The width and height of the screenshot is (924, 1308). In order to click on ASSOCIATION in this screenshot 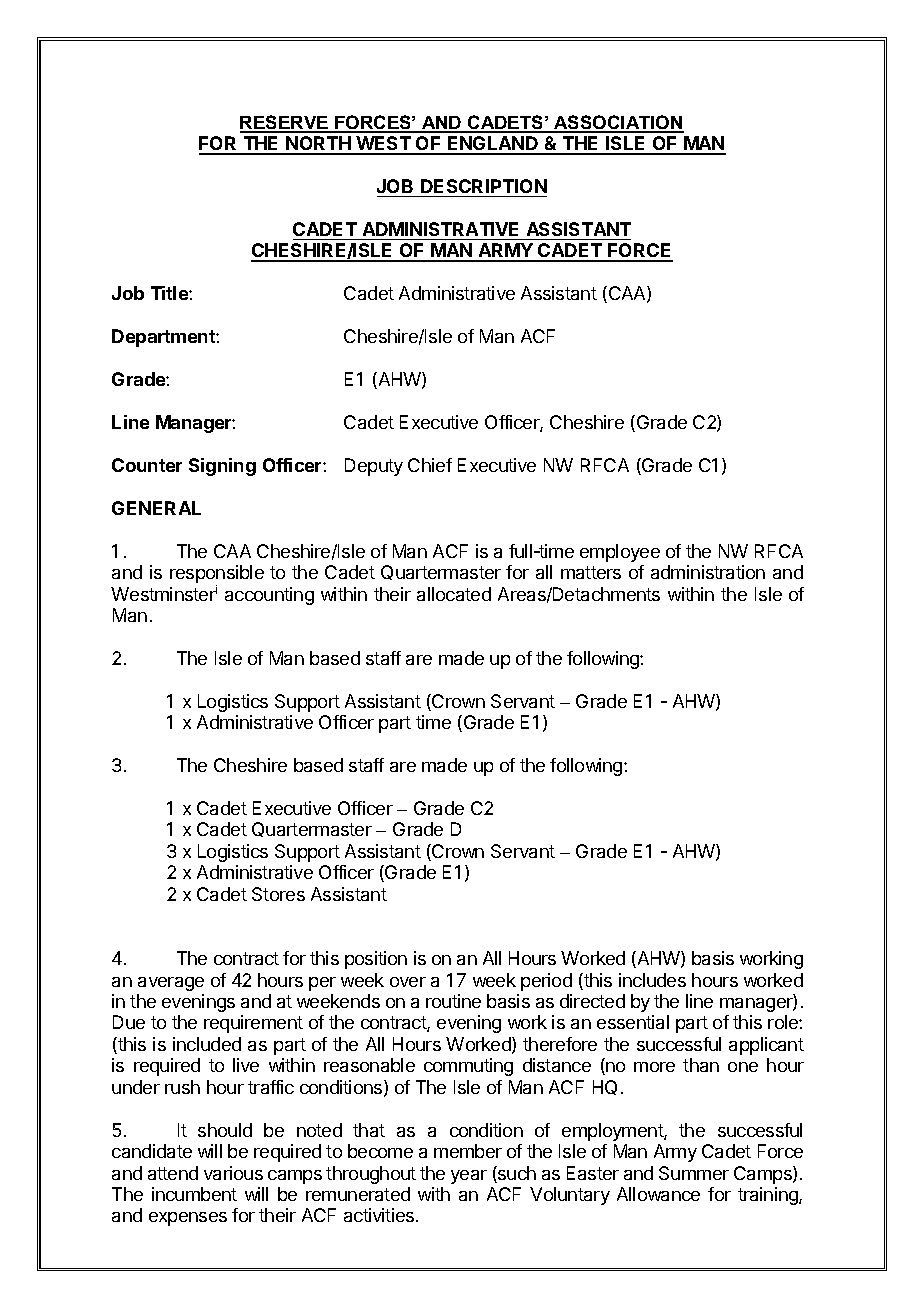, I will do `click(618, 123)`.
